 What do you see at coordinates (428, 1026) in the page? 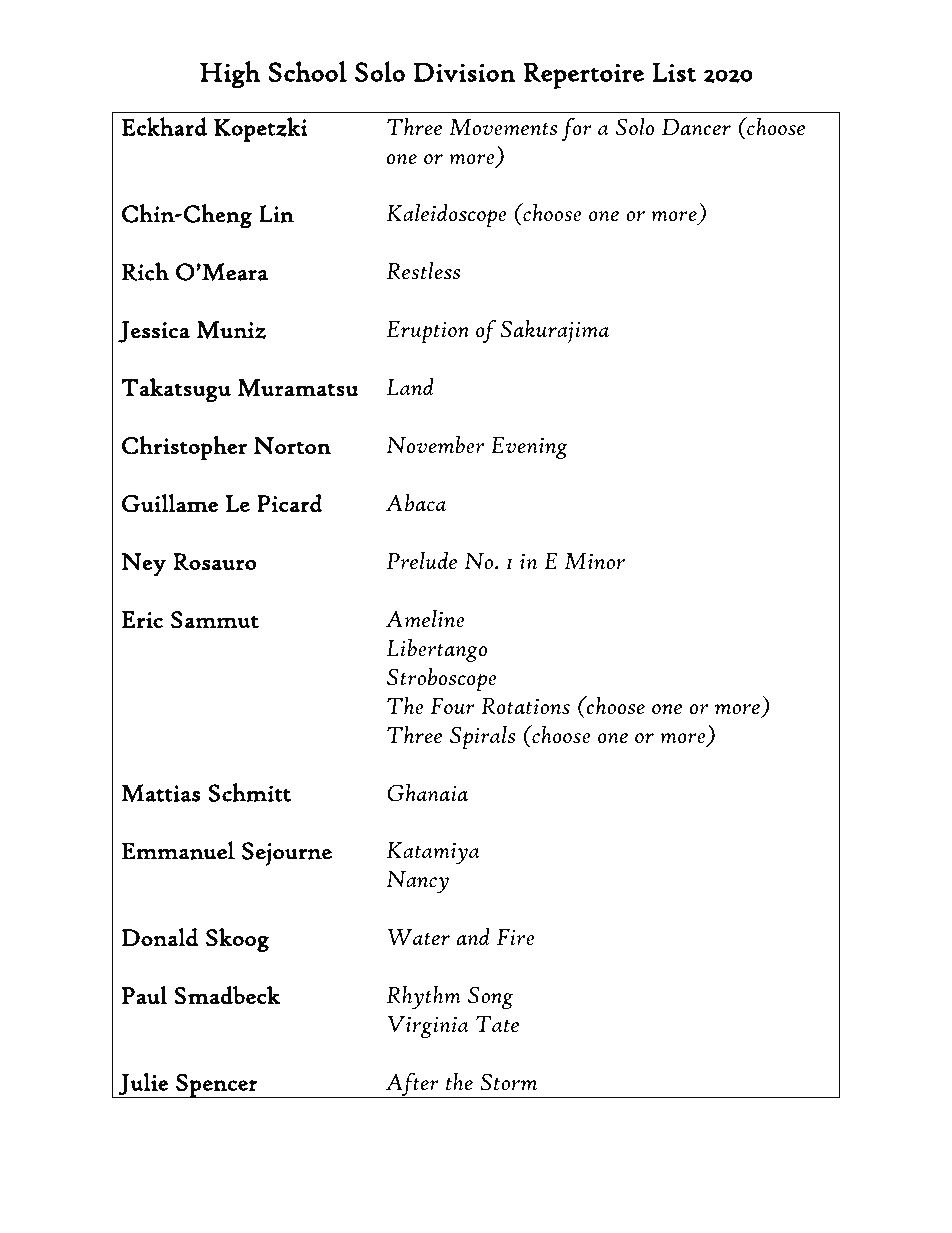
I see `Virginia` at bounding box center [428, 1026].
